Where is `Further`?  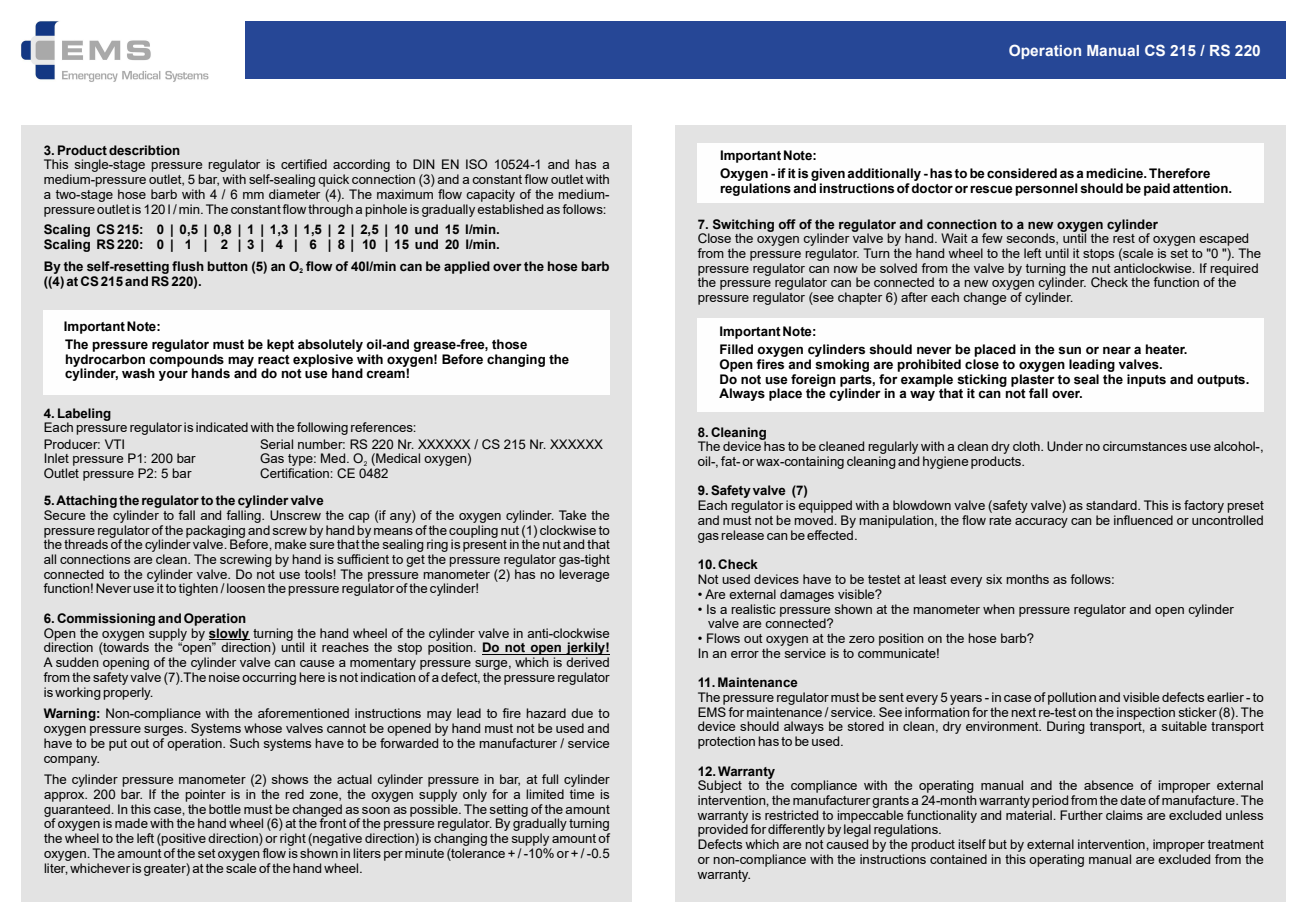
Further is located at coordinates (1081, 815).
